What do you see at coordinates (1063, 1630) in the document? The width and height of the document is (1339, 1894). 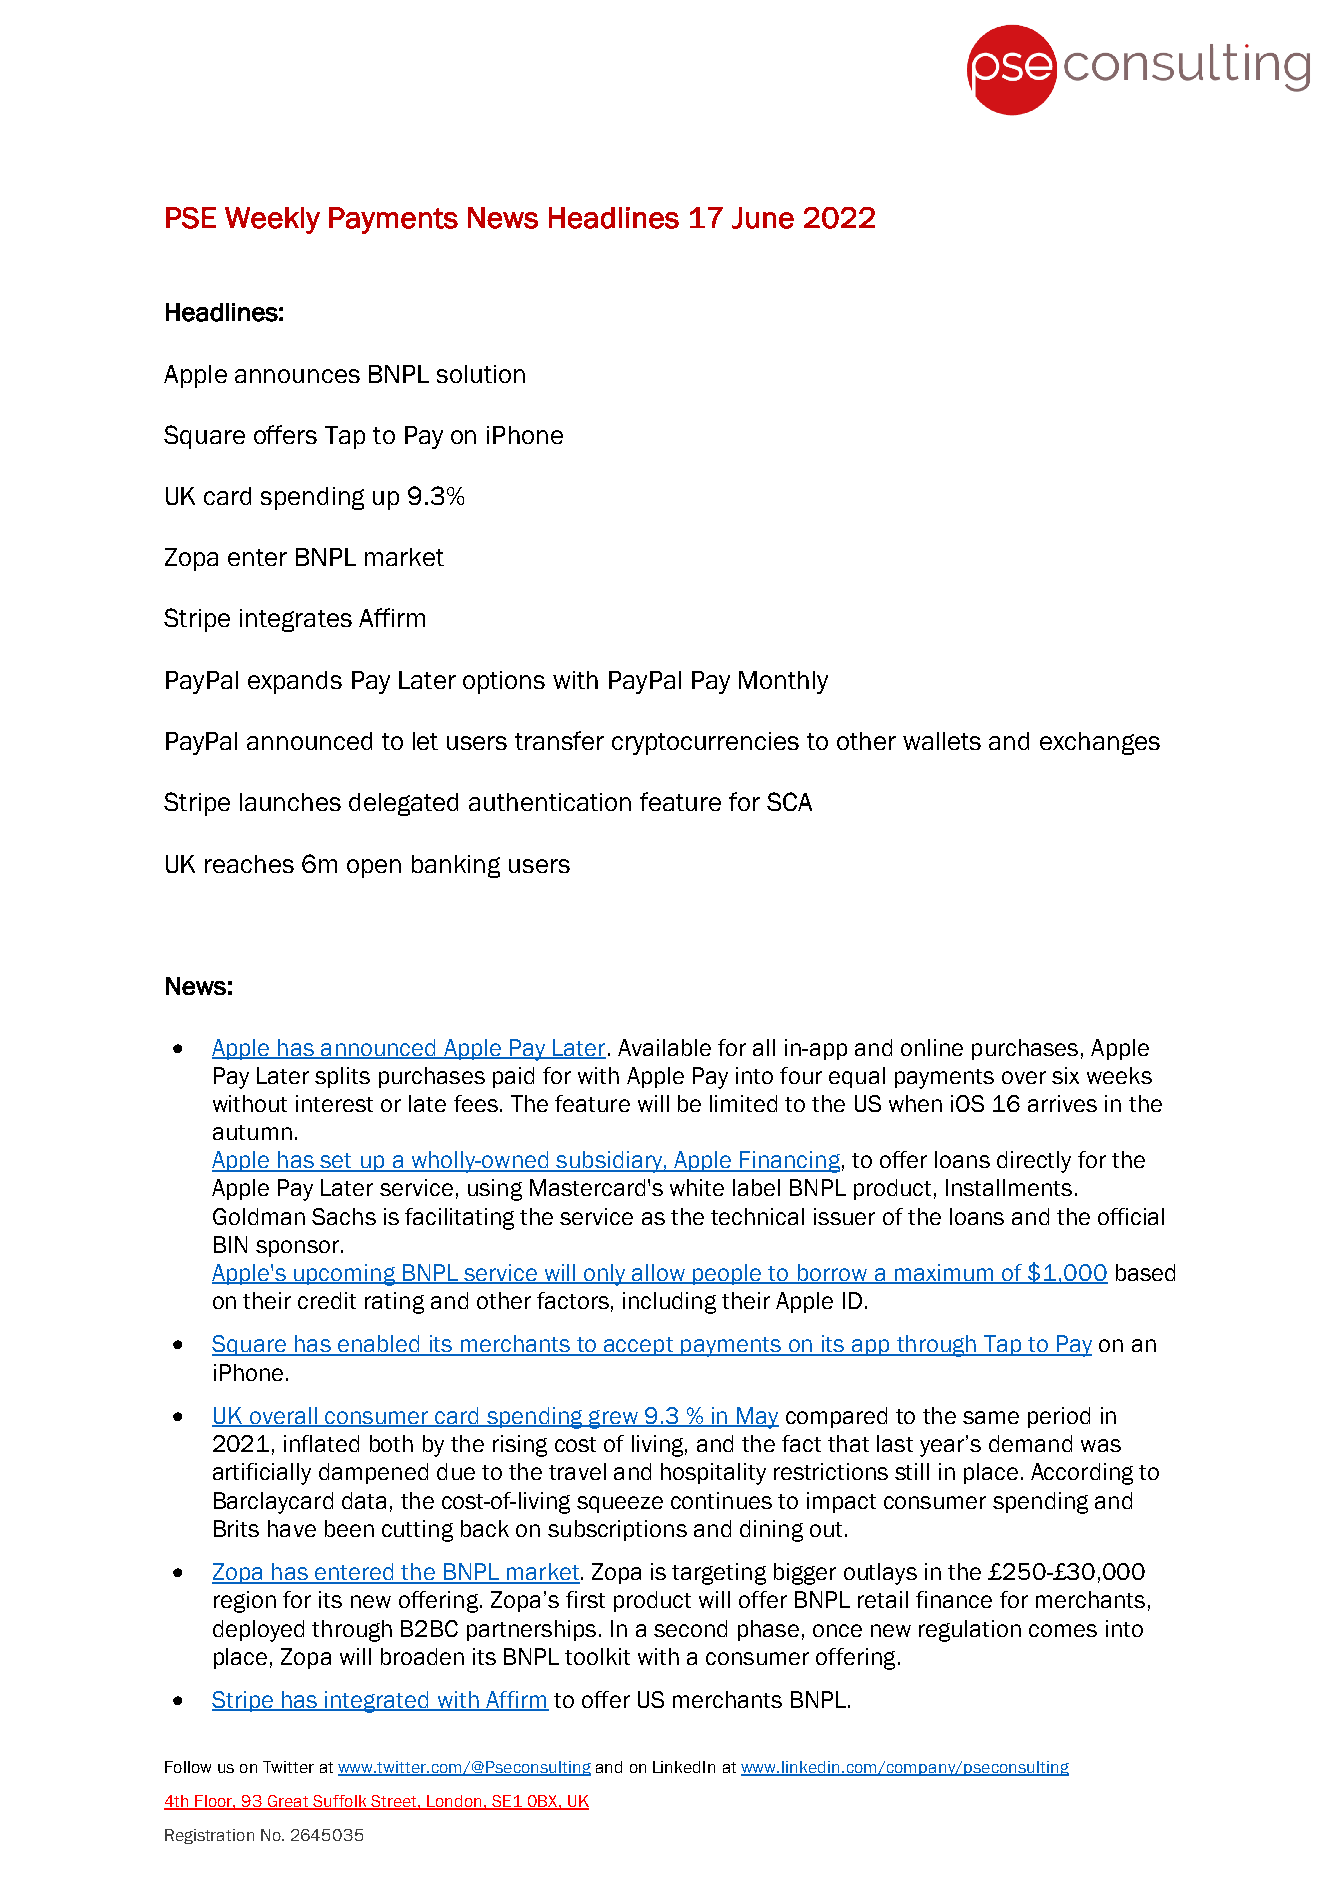 I see `comes` at bounding box center [1063, 1630].
